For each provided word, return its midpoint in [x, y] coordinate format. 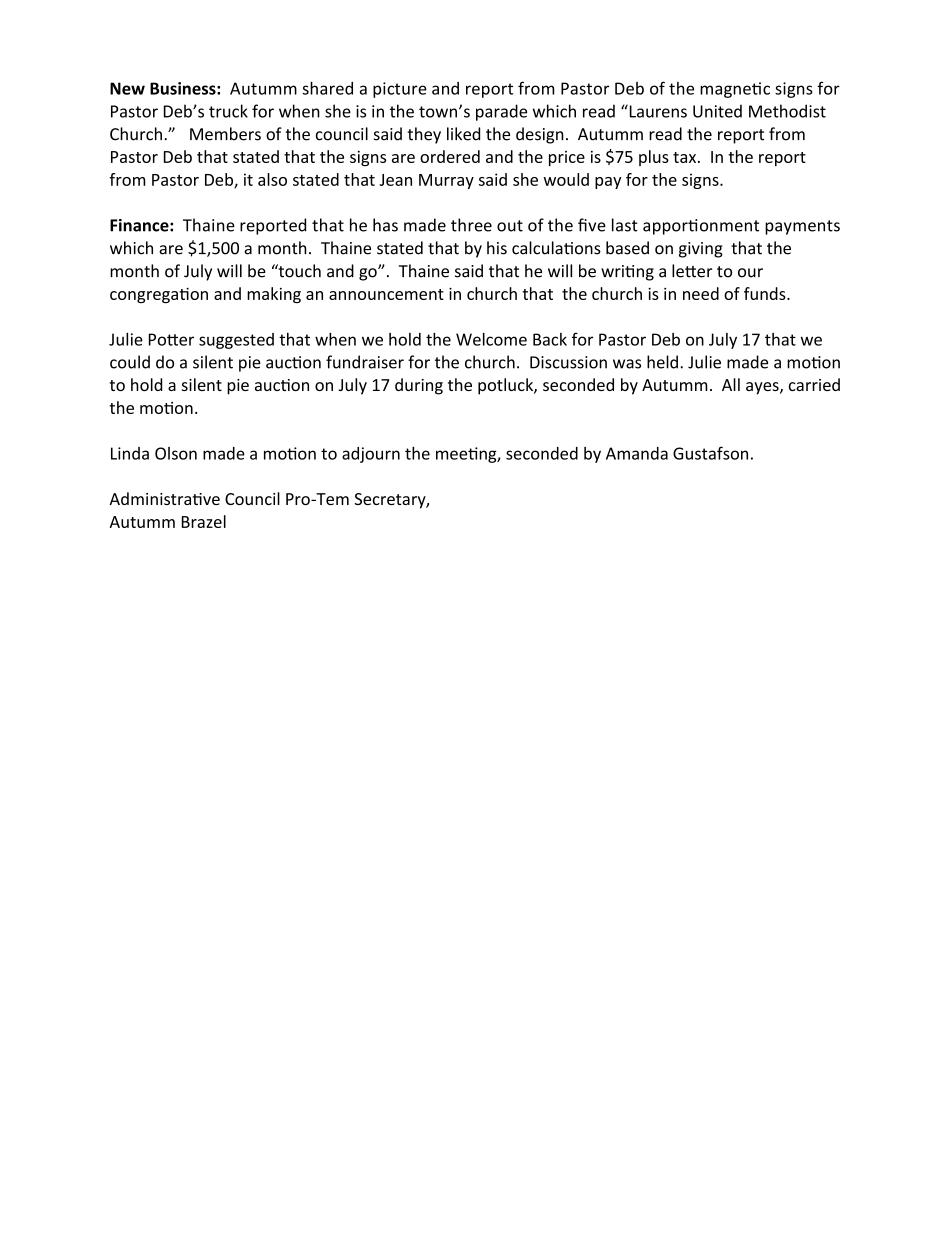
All [731, 384]
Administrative [164, 498]
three [471, 225]
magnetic [735, 90]
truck [228, 111]
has [385, 225]
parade [501, 112]
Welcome [491, 339]
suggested [236, 341]
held [662, 362]
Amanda [637, 453]
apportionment [701, 227]
